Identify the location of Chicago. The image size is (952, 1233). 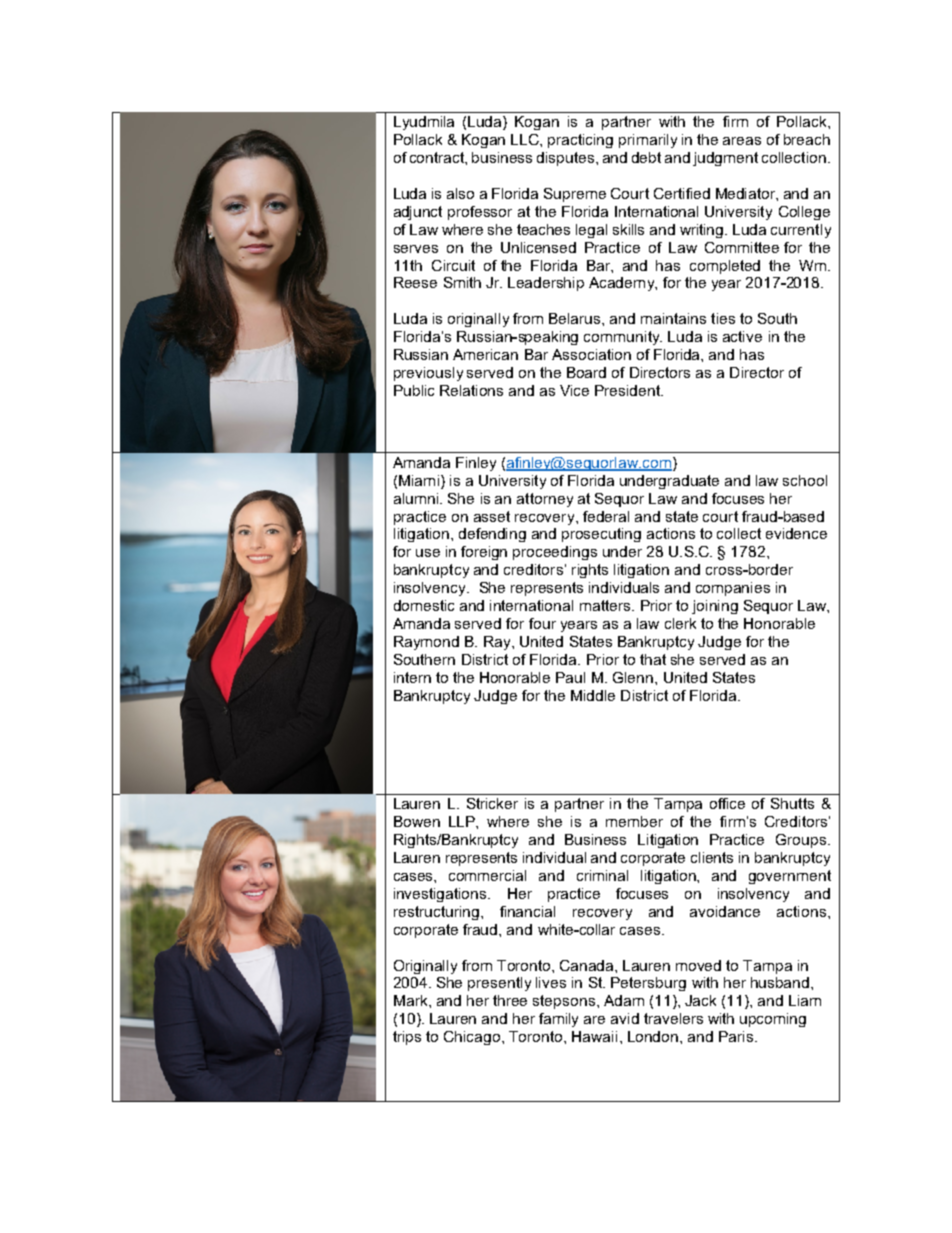
(473, 1038).
